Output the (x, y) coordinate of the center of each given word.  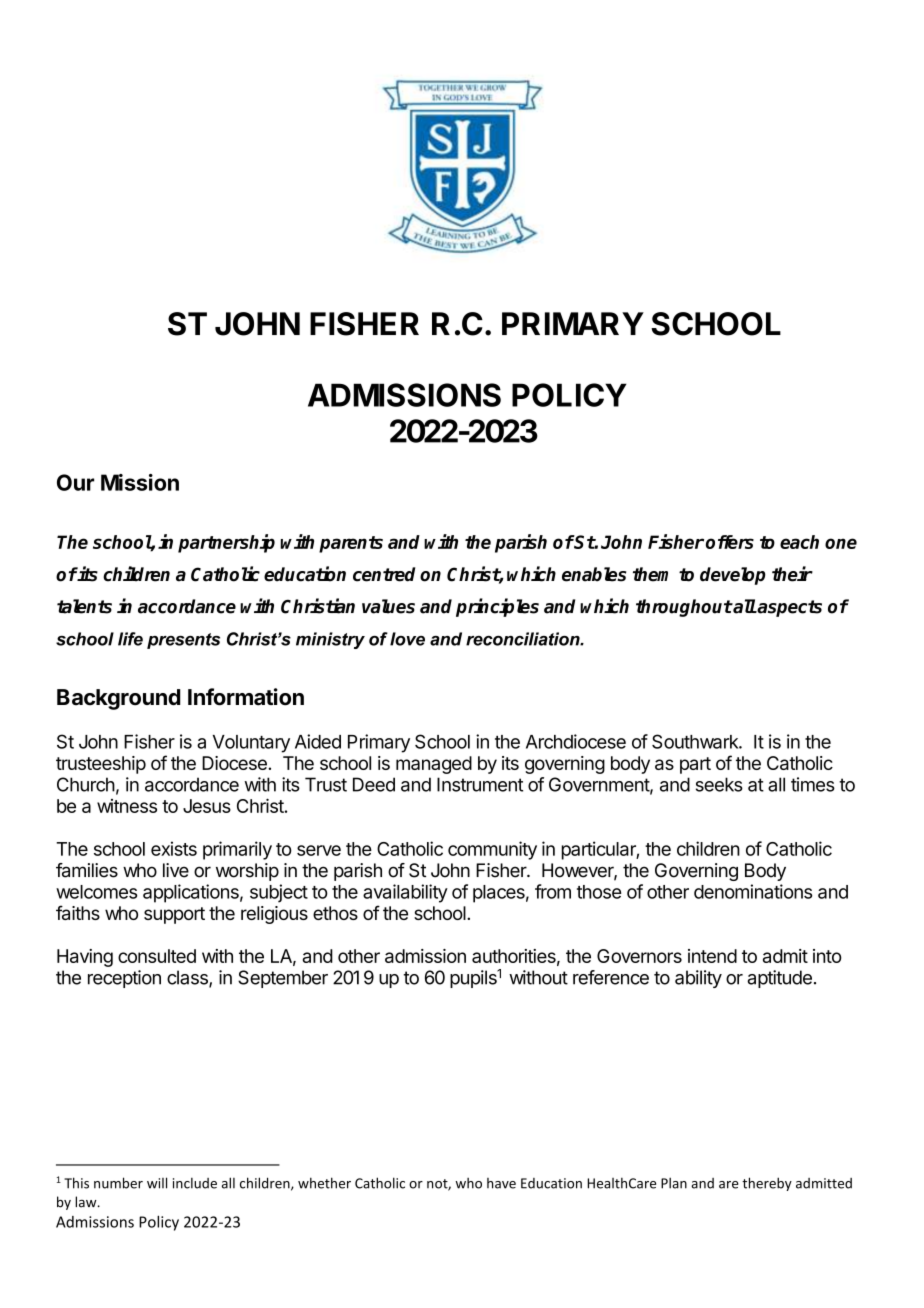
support (174, 915)
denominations (753, 891)
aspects (789, 608)
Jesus (207, 806)
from (553, 891)
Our (75, 482)
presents (183, 641)
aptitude (779, 979)
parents (351, 544)
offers (730, 542)
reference (611, 977)
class (188, 978)
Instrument (480, 784)
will (157, 1183)
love (407, 639)
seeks (719, 784)
